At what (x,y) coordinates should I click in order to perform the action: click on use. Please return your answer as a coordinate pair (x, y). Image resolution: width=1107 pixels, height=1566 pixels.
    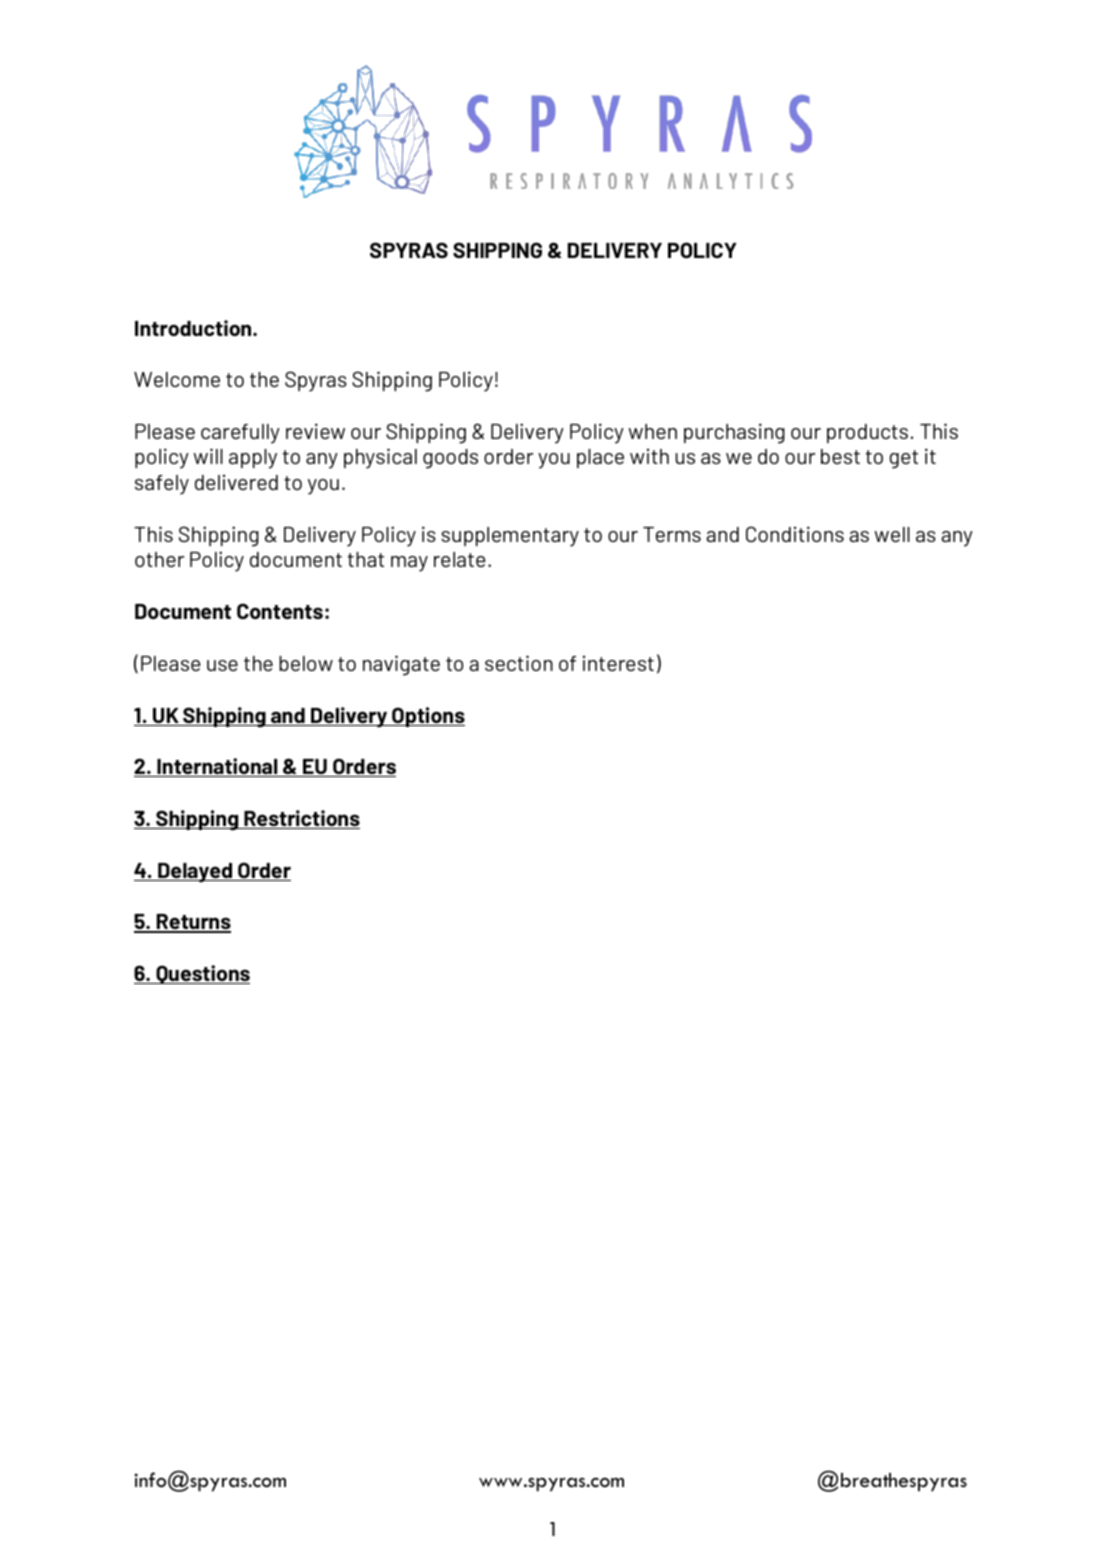
    Looking at the image, I should click on (222, 665).
